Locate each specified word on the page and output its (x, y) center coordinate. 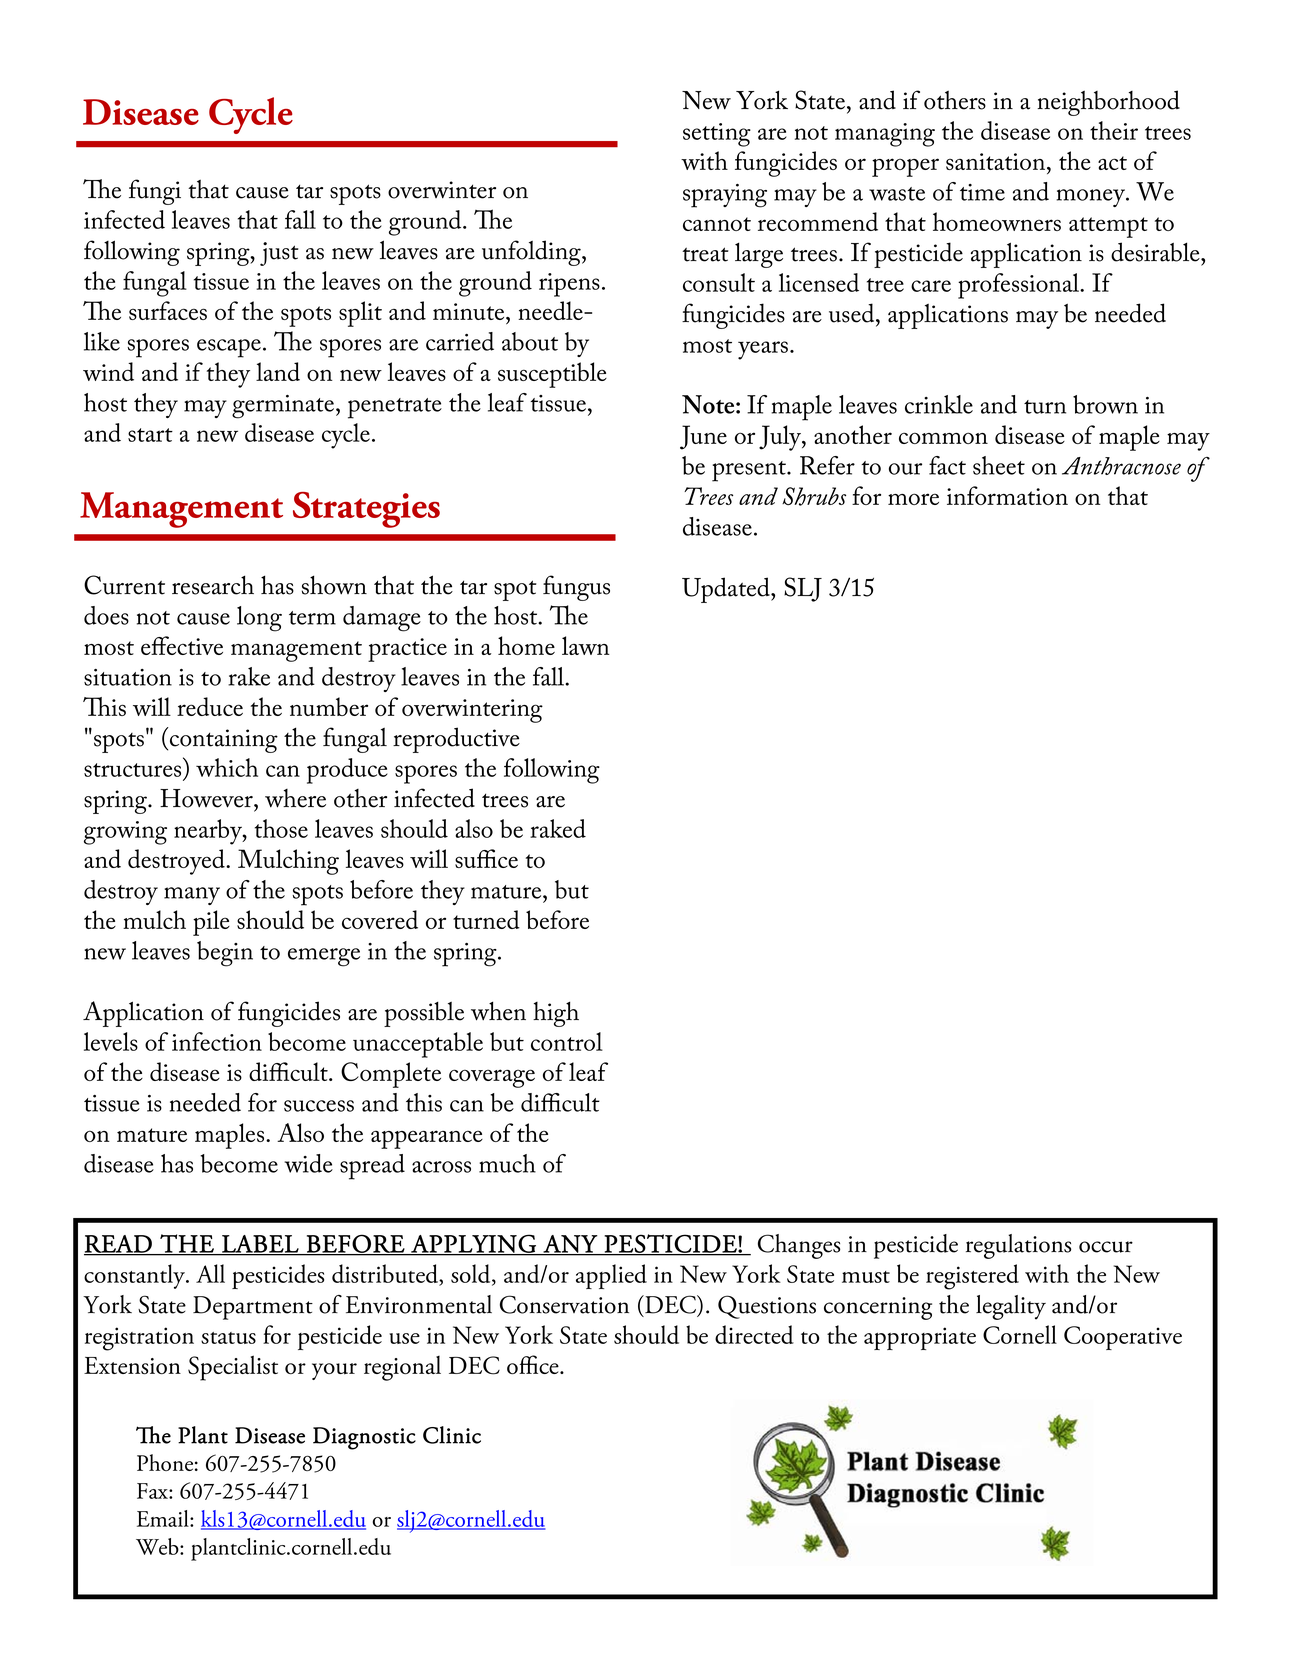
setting (717, 135)
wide (308, 1163)
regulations (1018, 1246)
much (507, 1163)
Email (164, 1518)
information (1007, 495)
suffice (486, 858)
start (150, 435)
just (279, 254)
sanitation (997, 161)
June (703, 437)
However (207, 798)
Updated (727, 590)
